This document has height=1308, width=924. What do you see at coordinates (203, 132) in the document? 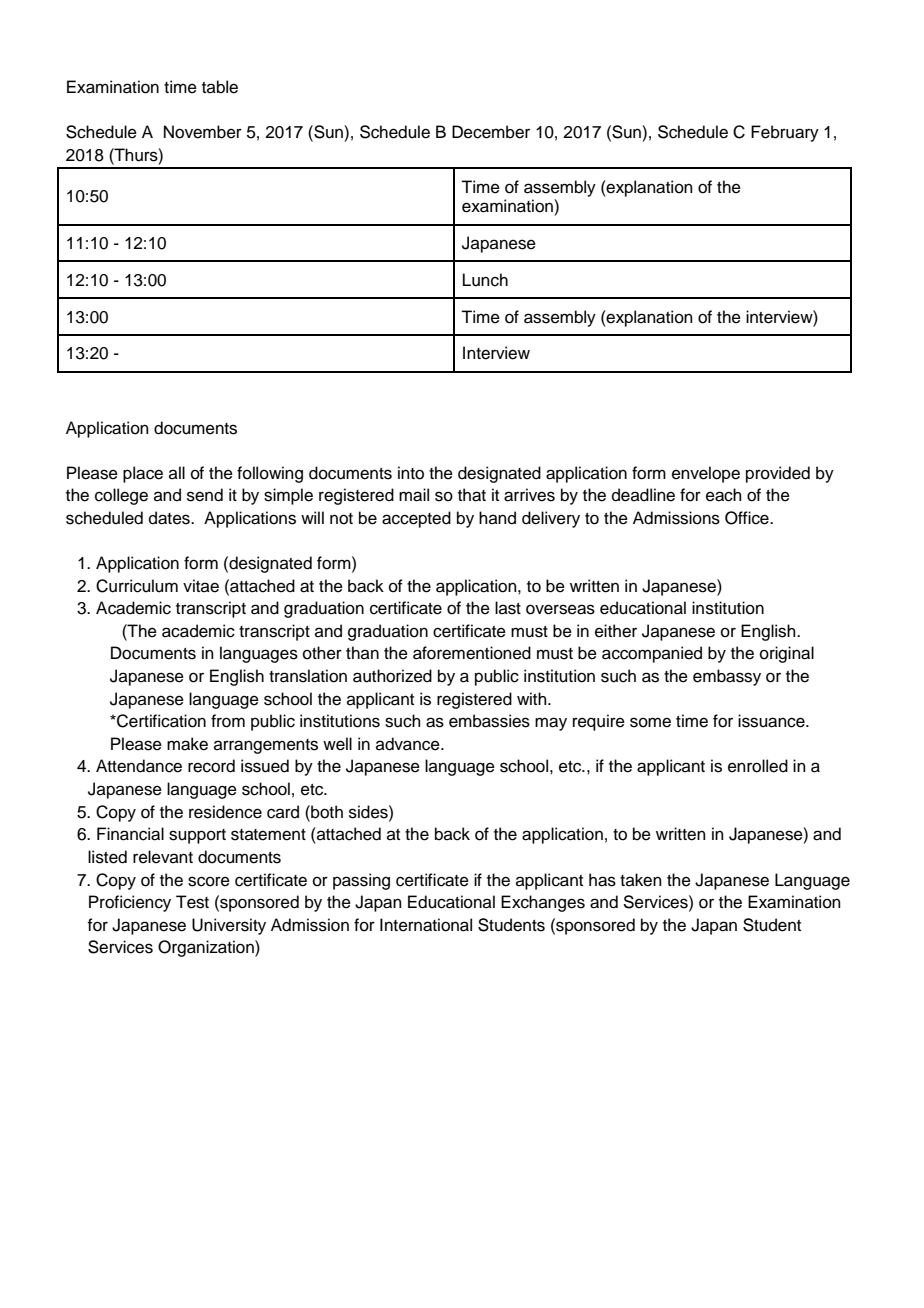
I see `November` at bounding box center [203, 132].
